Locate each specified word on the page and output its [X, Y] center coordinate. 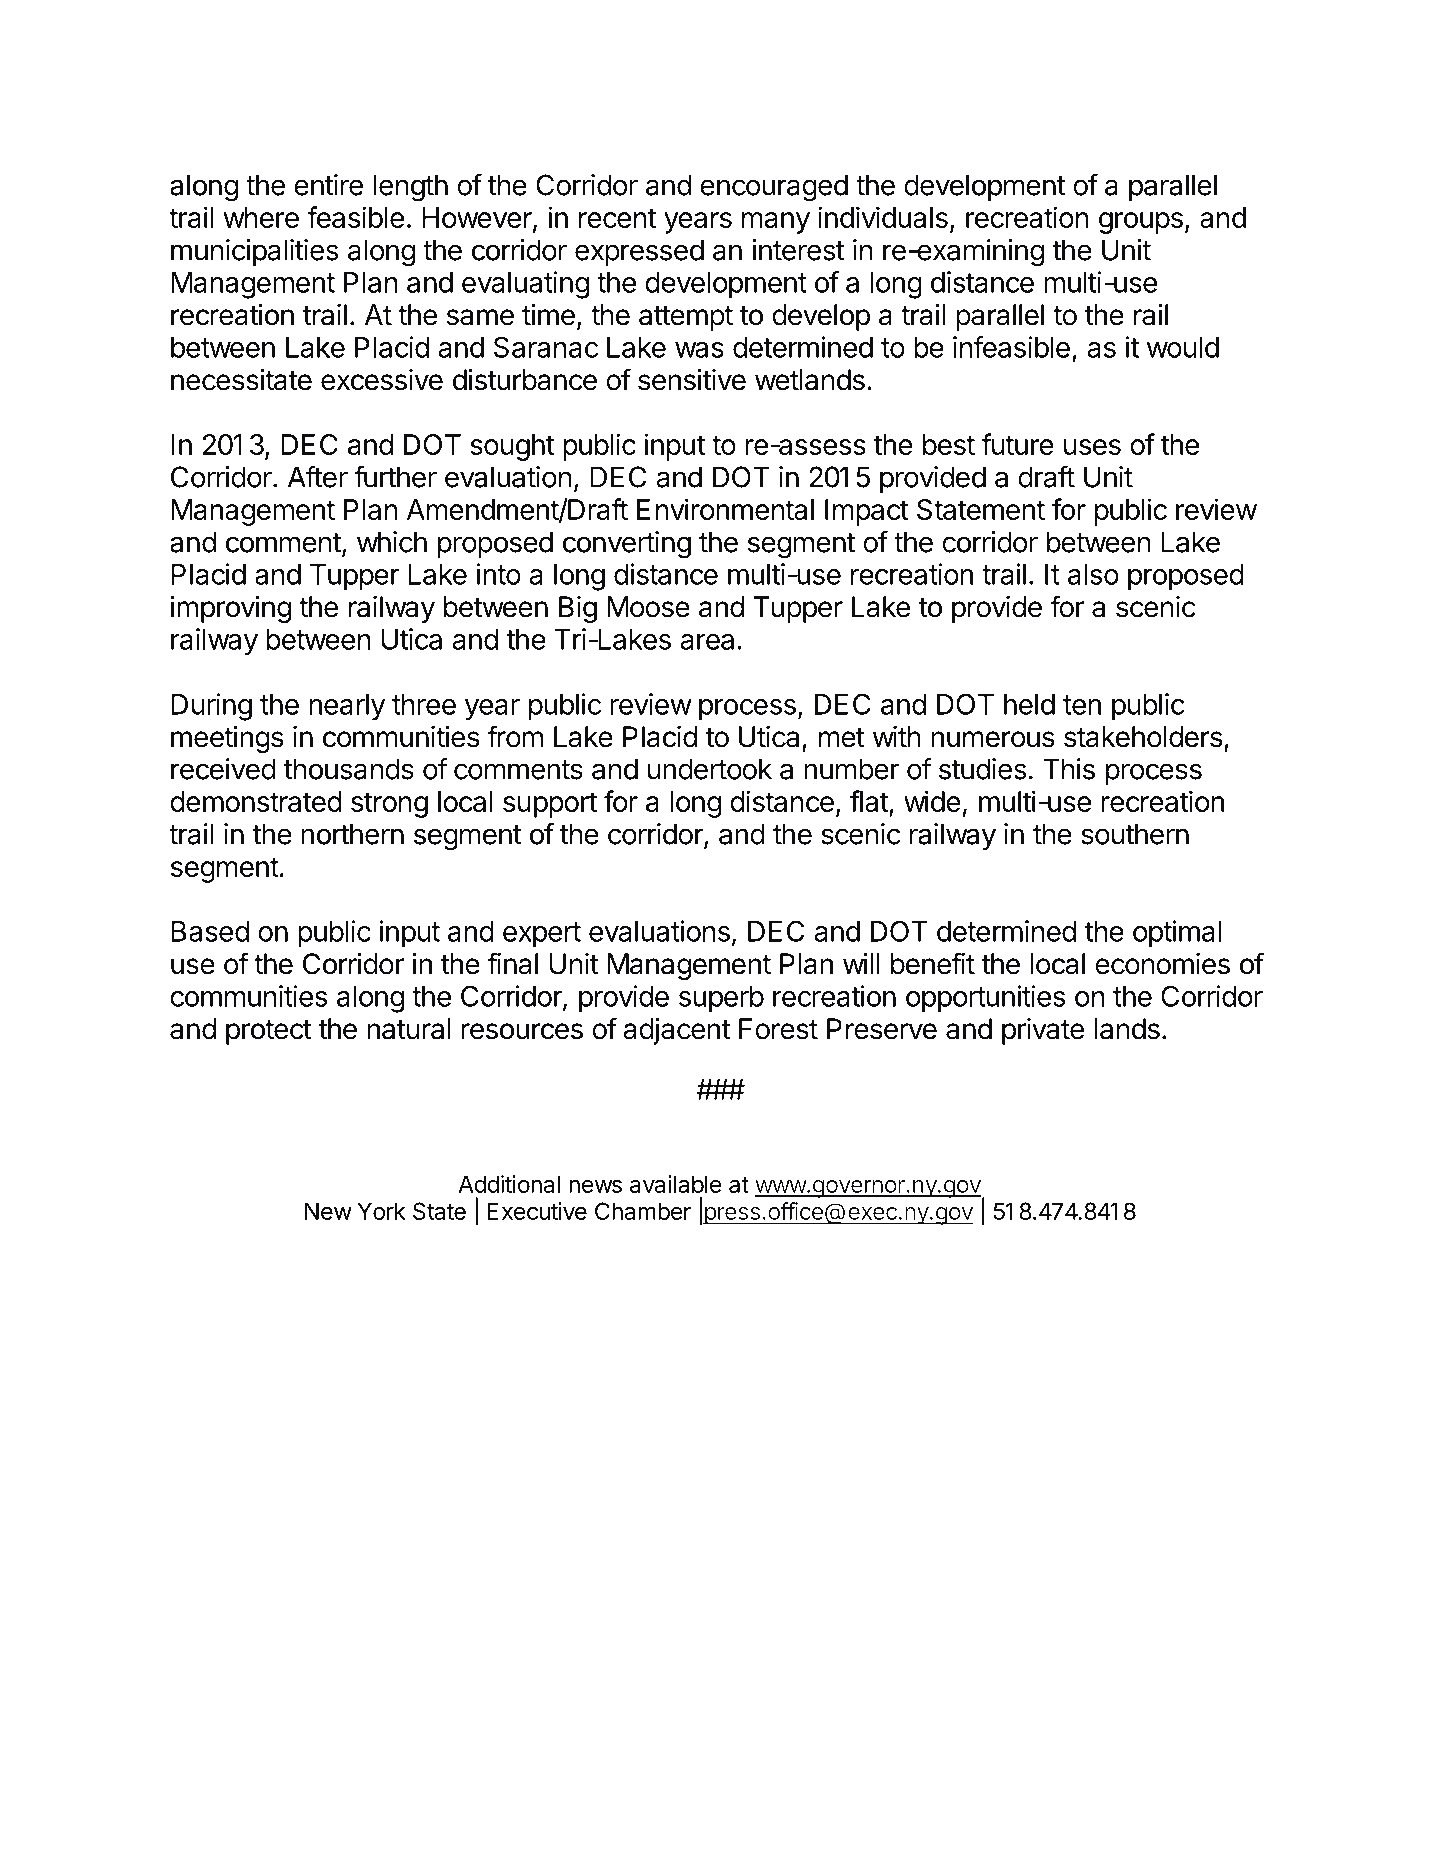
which [392, 542]
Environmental [725, 509]
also [1093, 574]
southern [1135, 834]
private [1043, 1031]
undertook [710, 769]
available [676, 1184]
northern [352, 834]
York [381, 1211]
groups [1141, 223]
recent [617, 218]
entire [328, 185]
